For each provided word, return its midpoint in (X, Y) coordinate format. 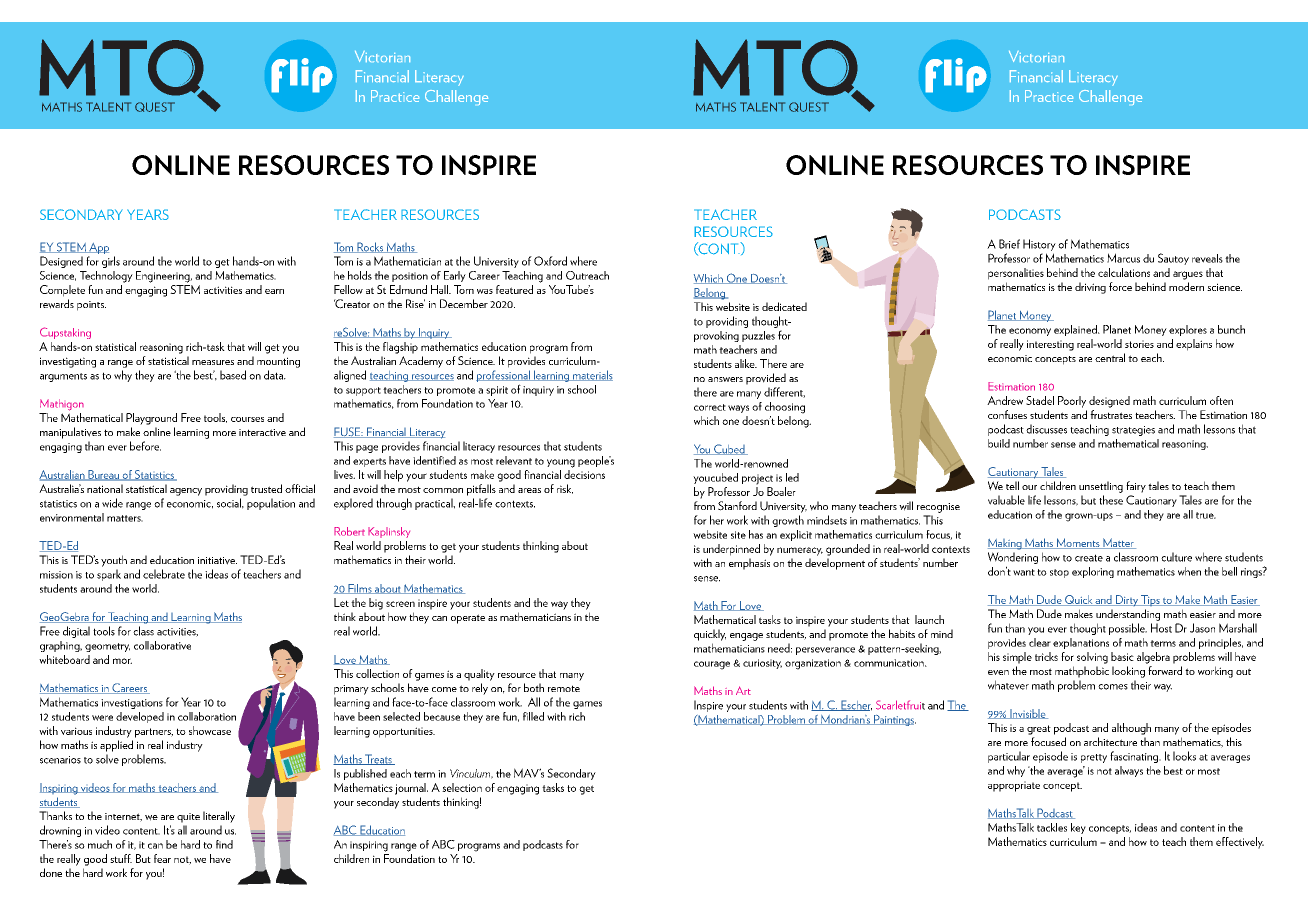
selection (462, 787)
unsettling (1101, 487)
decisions (584, 474)
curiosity (762, 664)
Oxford (550, 261)
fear (162, 858)
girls (111, 262)
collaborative (162, 645)
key (1078, 828)
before (145, 446)
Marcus (1123, 258)
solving (1092, 658)
